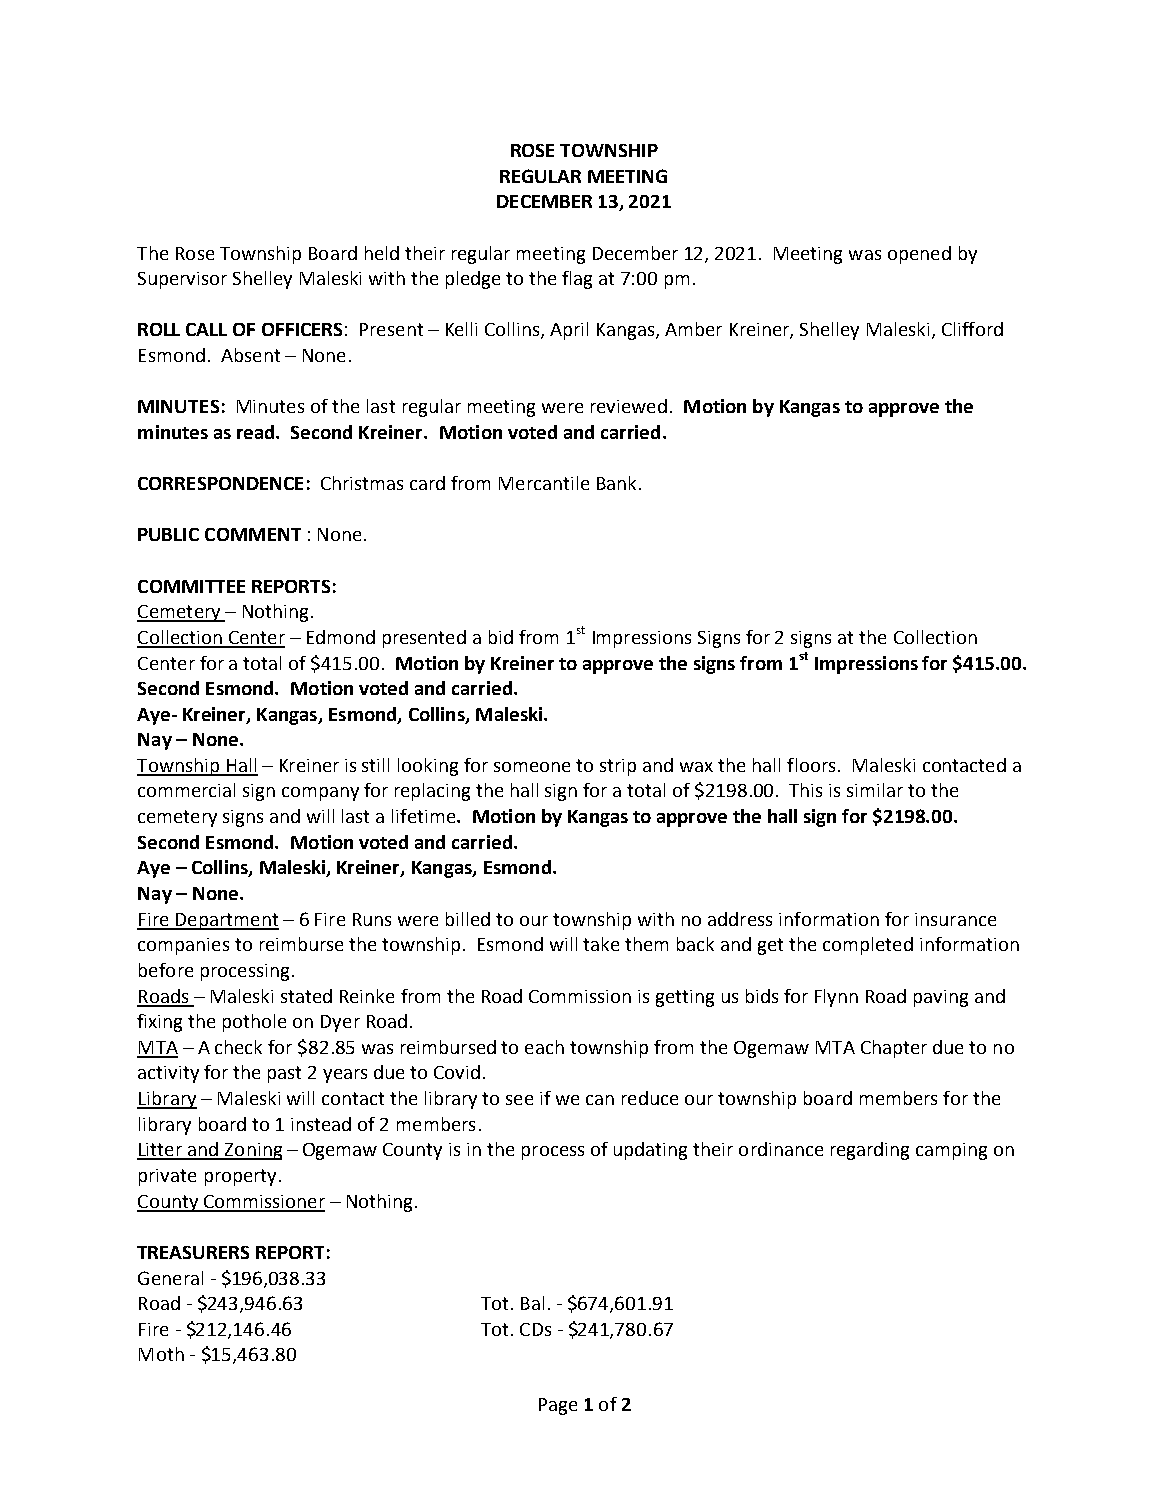  What do you see at coordinates (302, 329) in the document?
I see `OFFICERS` at bounding box center [302, 329].
